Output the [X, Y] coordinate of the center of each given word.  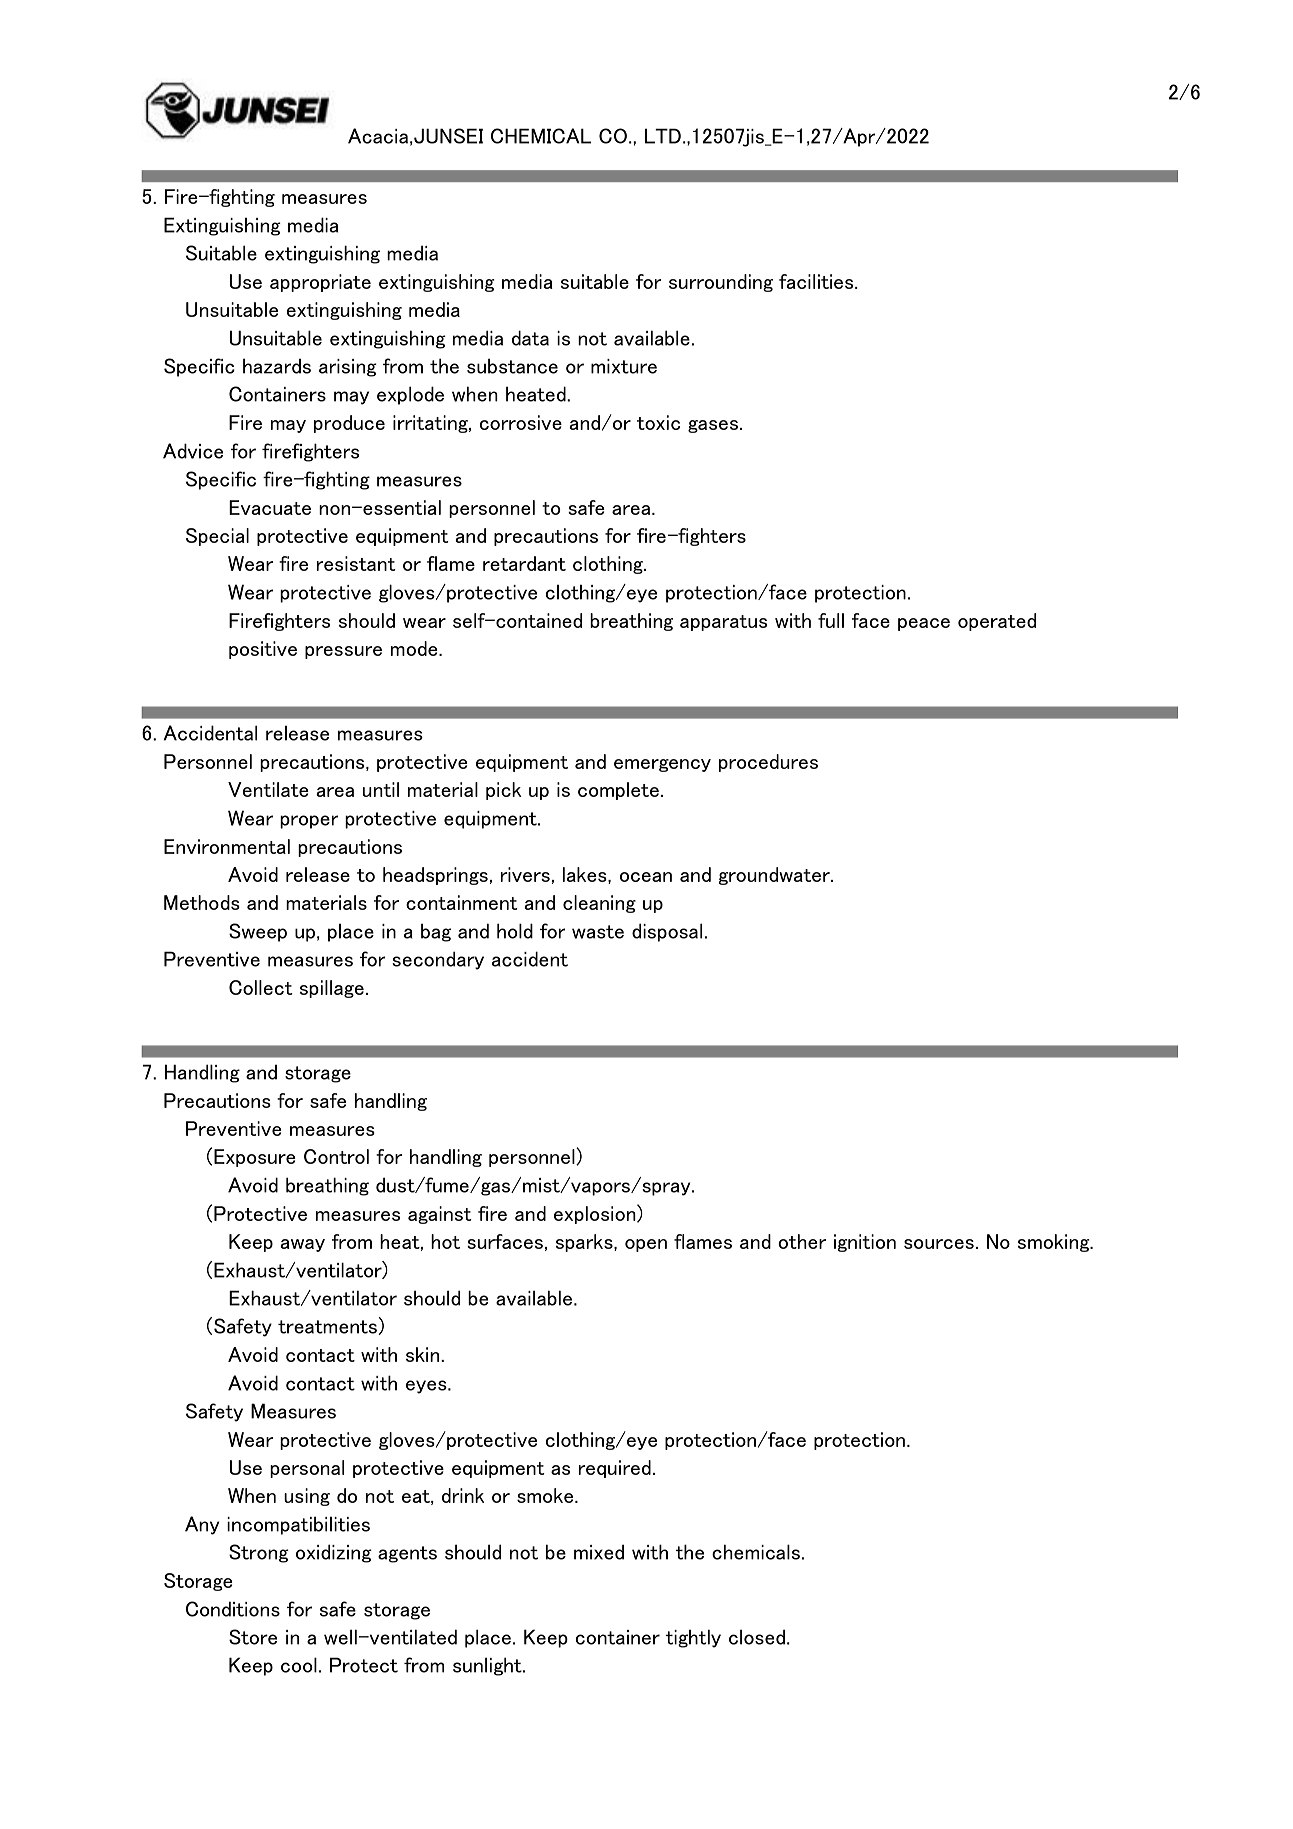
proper [309, 822]
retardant [524, 563]
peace [924, 624]
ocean [646, 877]
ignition [865, 1243]
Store [253, 1637]
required [615, 1469]
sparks [585, 1243]
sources [939, 1244]
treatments [327, 1327]
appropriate [320, 283]
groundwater [775, 876]
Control [336, 1156]
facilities [817, 281]
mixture [624, 366]
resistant [356, 563]
